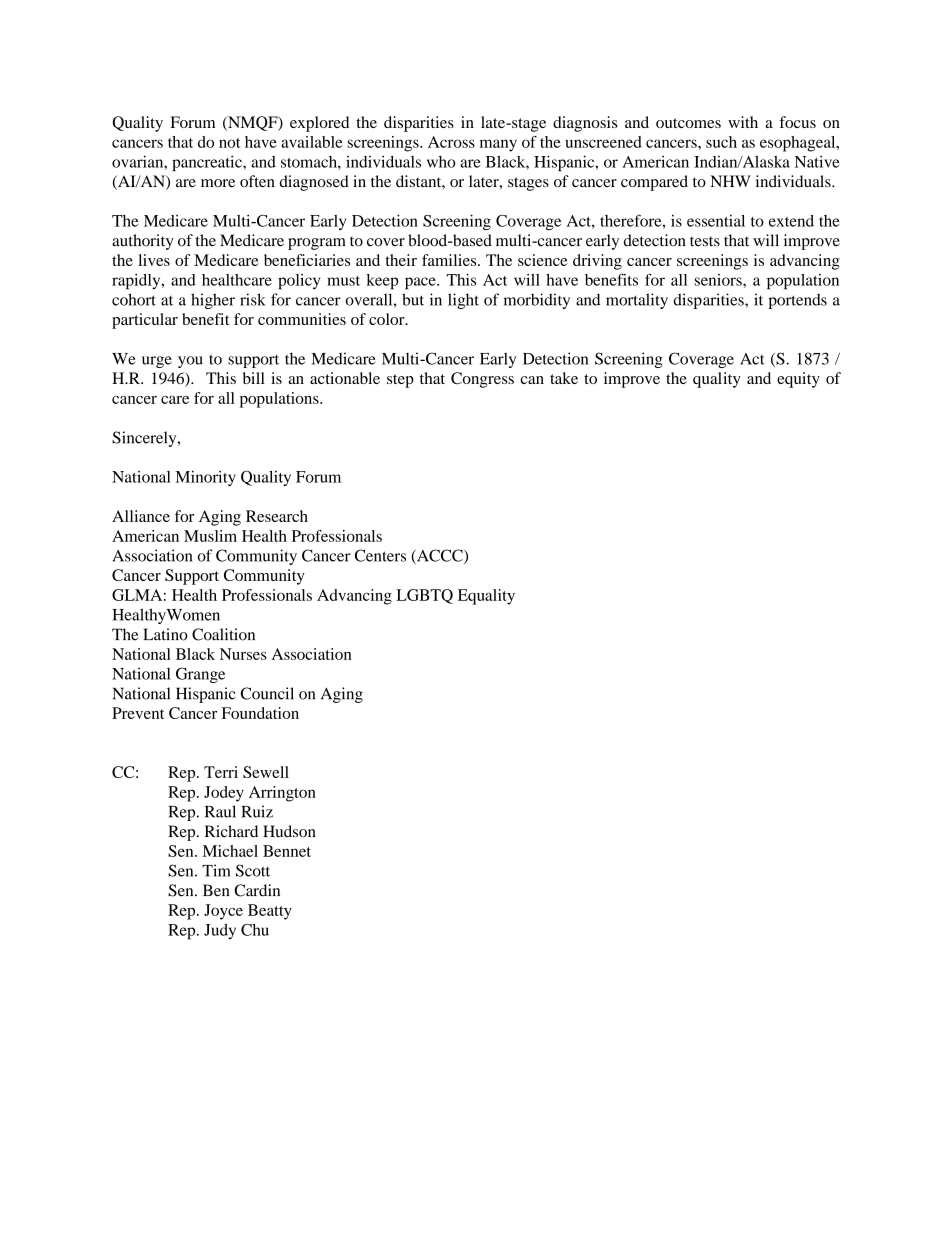  What do you see at coordinates (221, 772) in the page?
I see `Terri` at bounding box center [221, 772].
